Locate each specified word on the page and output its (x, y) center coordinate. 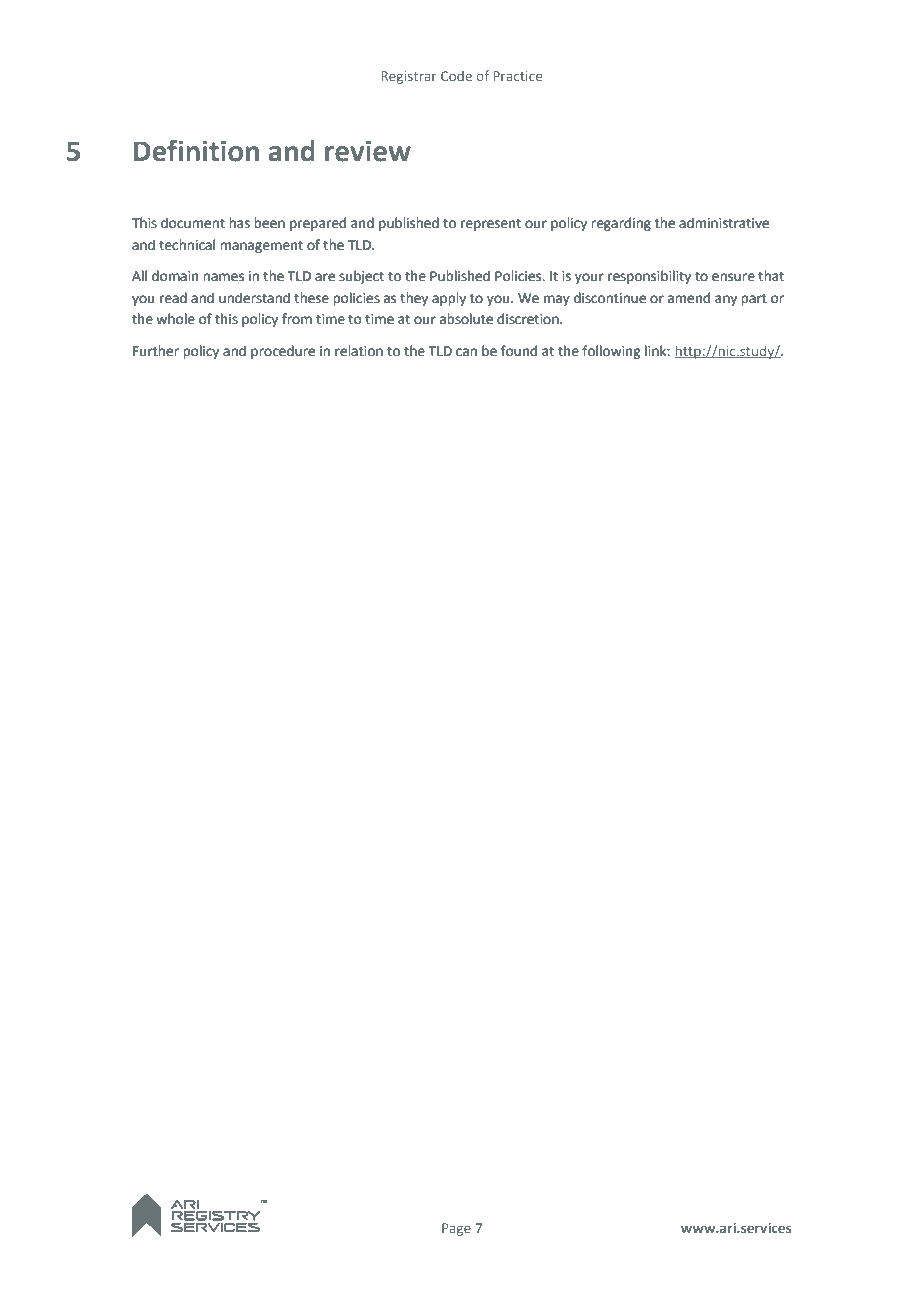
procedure (283, 352)
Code (456, 76)
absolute (466, 319)
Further (156, 351)
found (519, 351)
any (726, 300)
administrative (724, 223)
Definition (196, 150)
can (466, 352)
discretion (529, 319)
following (611, 352)
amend (689, 298)
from (297, 319)
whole (175, 319)
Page (456, 1229)
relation (359, 351)
